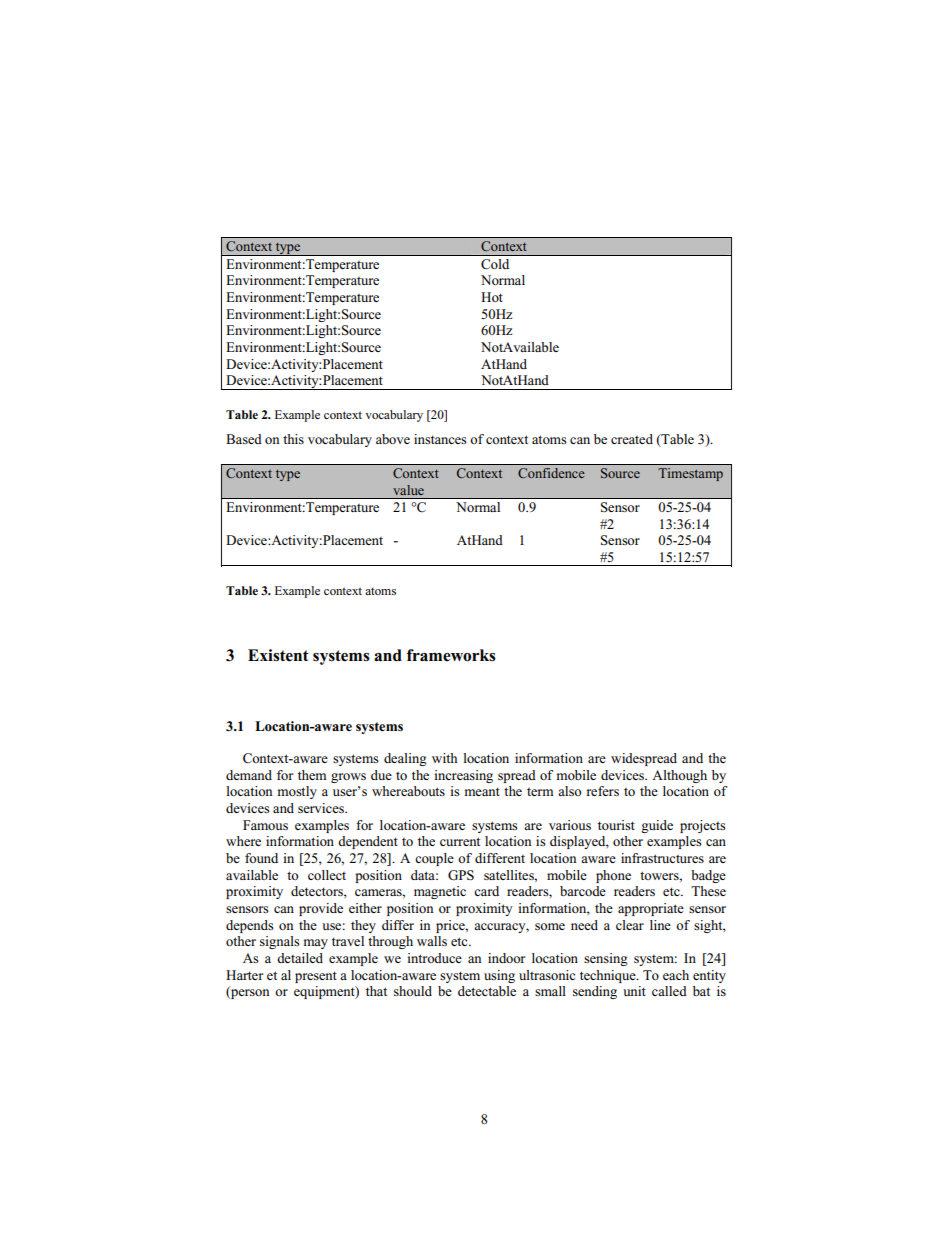 The height and width of the screenshot is (1233, 952). I want to click on this, so click(293, 439).
